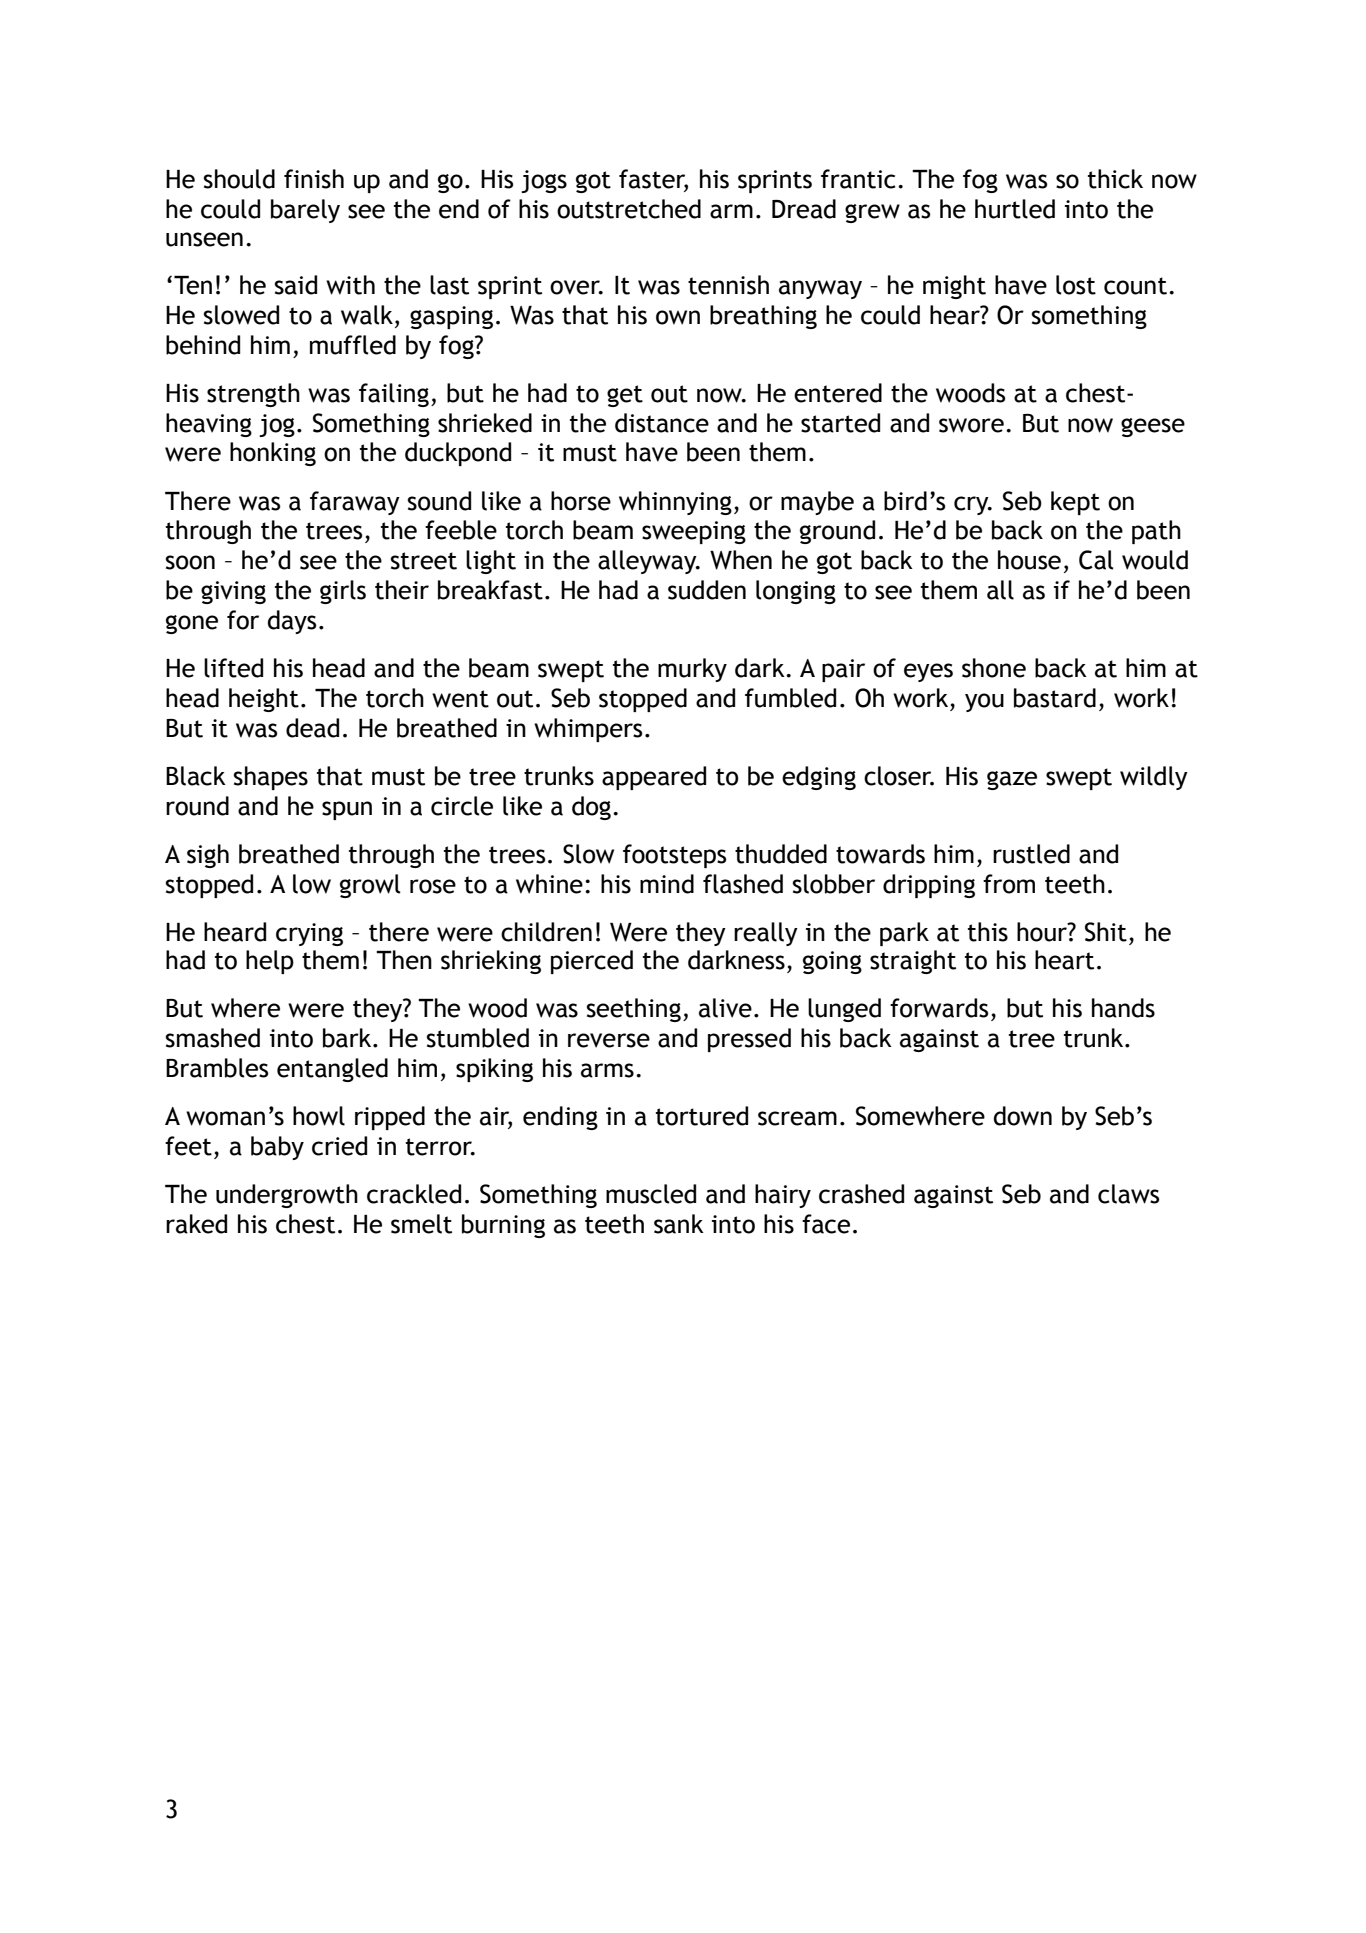 This page has width=1366, height=1933. Describe the element at coordinates (309, 934) in the page. I see `crying` at that location.
